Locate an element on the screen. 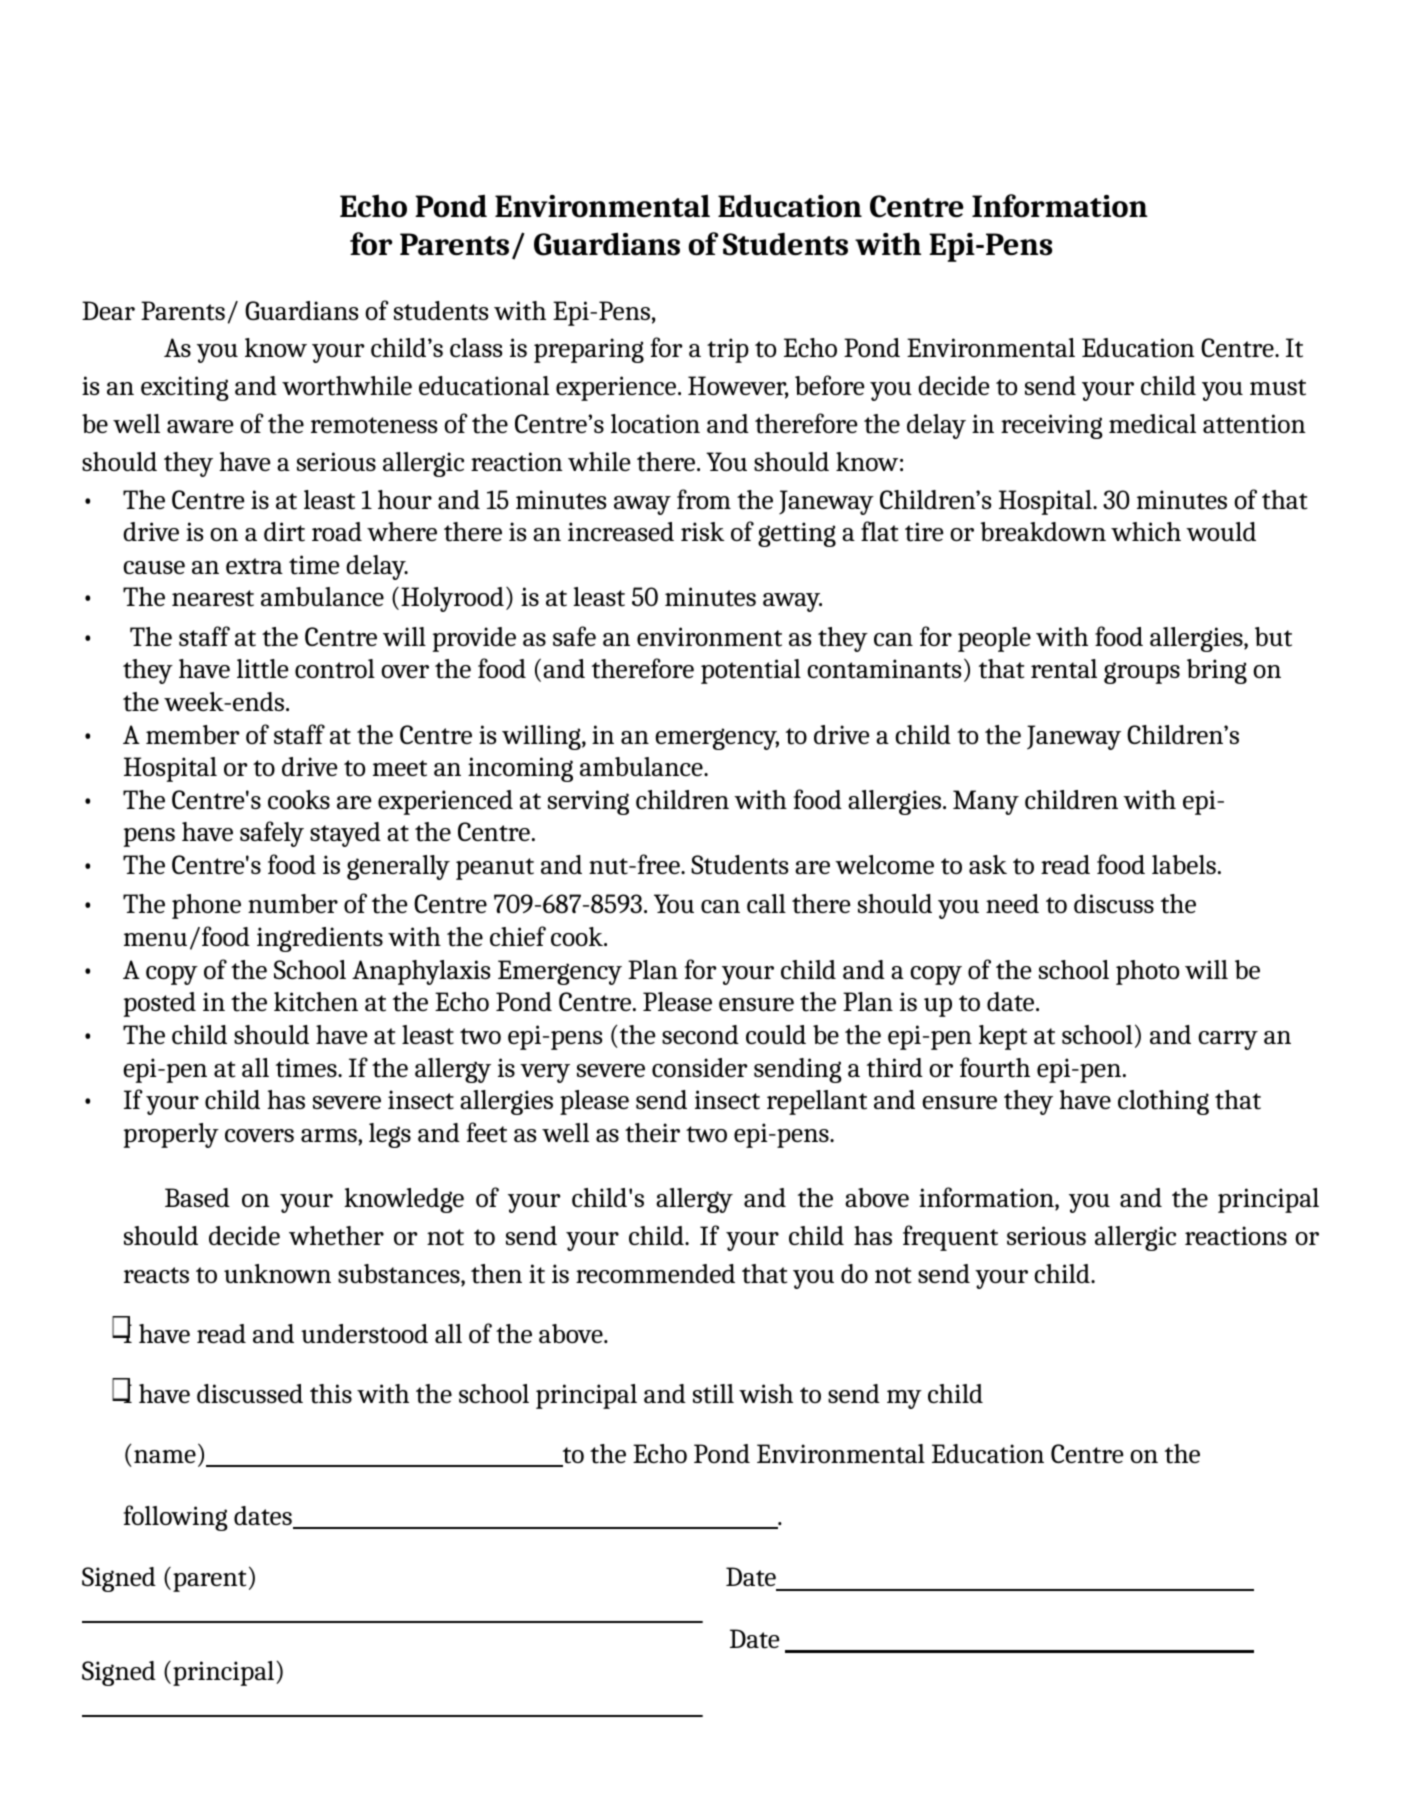 This screenshot has height=1813, width=1401. name is located at coordinates (165, 1456).
